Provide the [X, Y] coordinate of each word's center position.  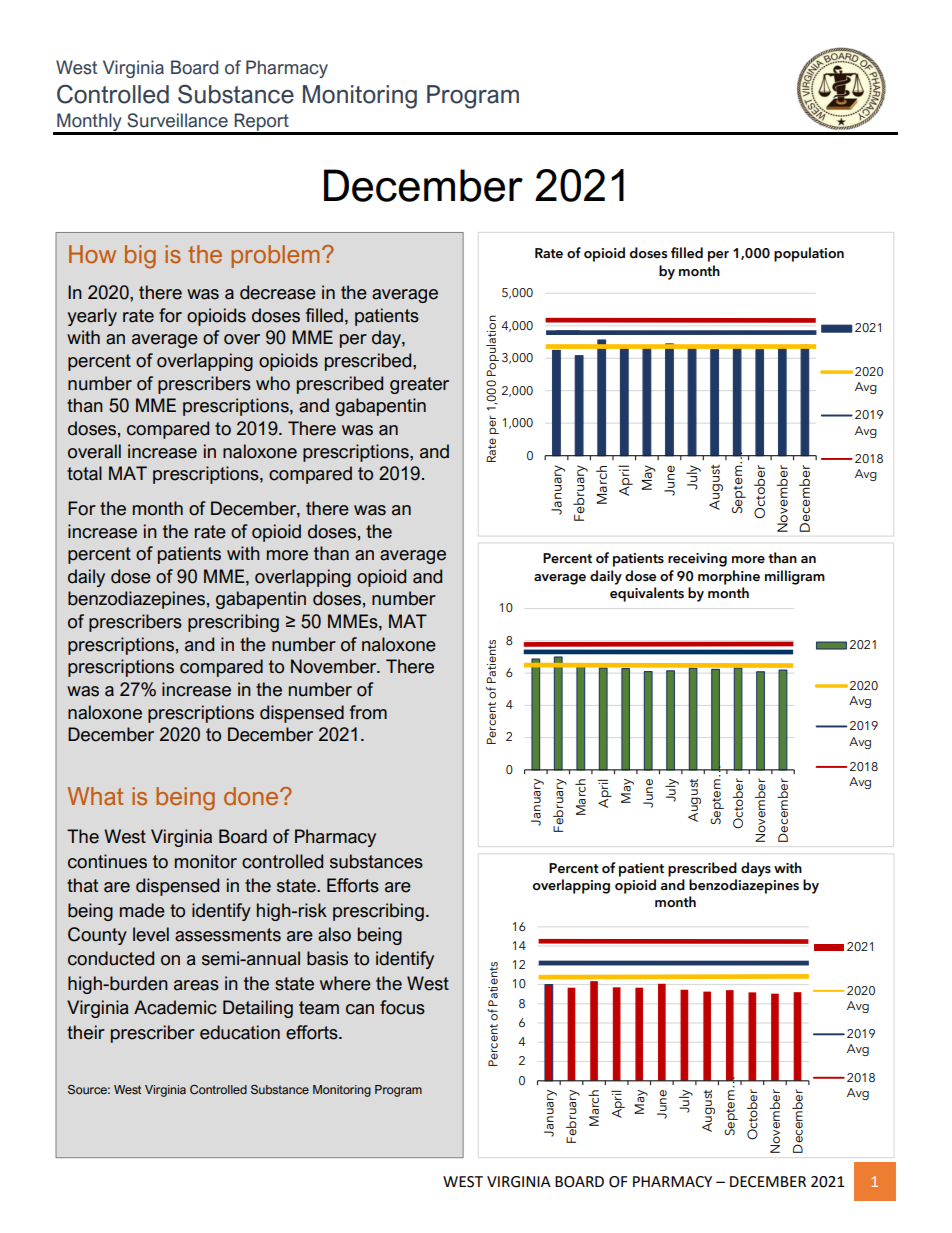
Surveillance [177, 120]
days [756, 869]
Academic [175, 1007]
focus [402, 1007]
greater [419, 385]
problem [275, 256]
